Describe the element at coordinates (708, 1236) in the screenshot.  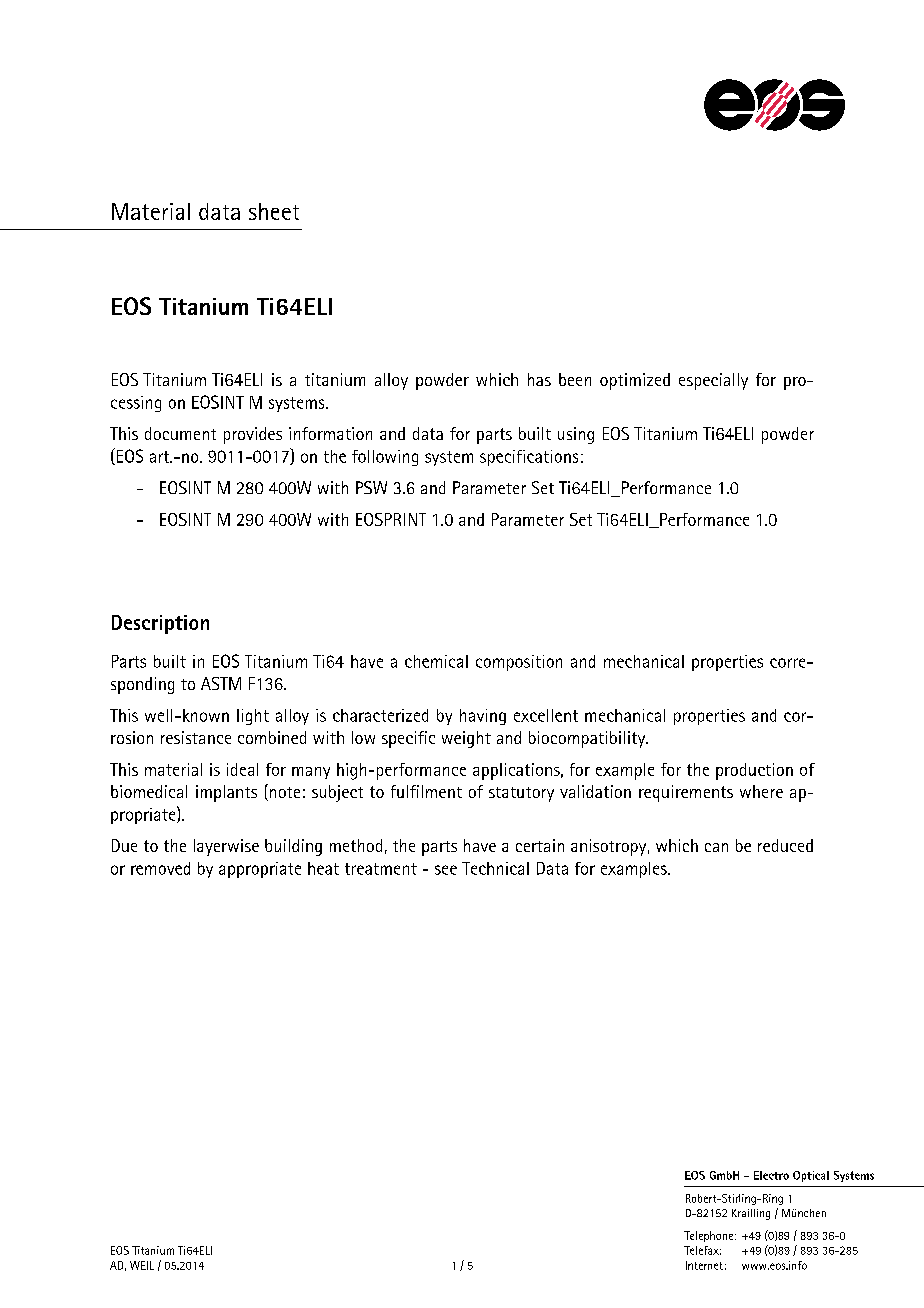
I see `Telephone` at that location.
